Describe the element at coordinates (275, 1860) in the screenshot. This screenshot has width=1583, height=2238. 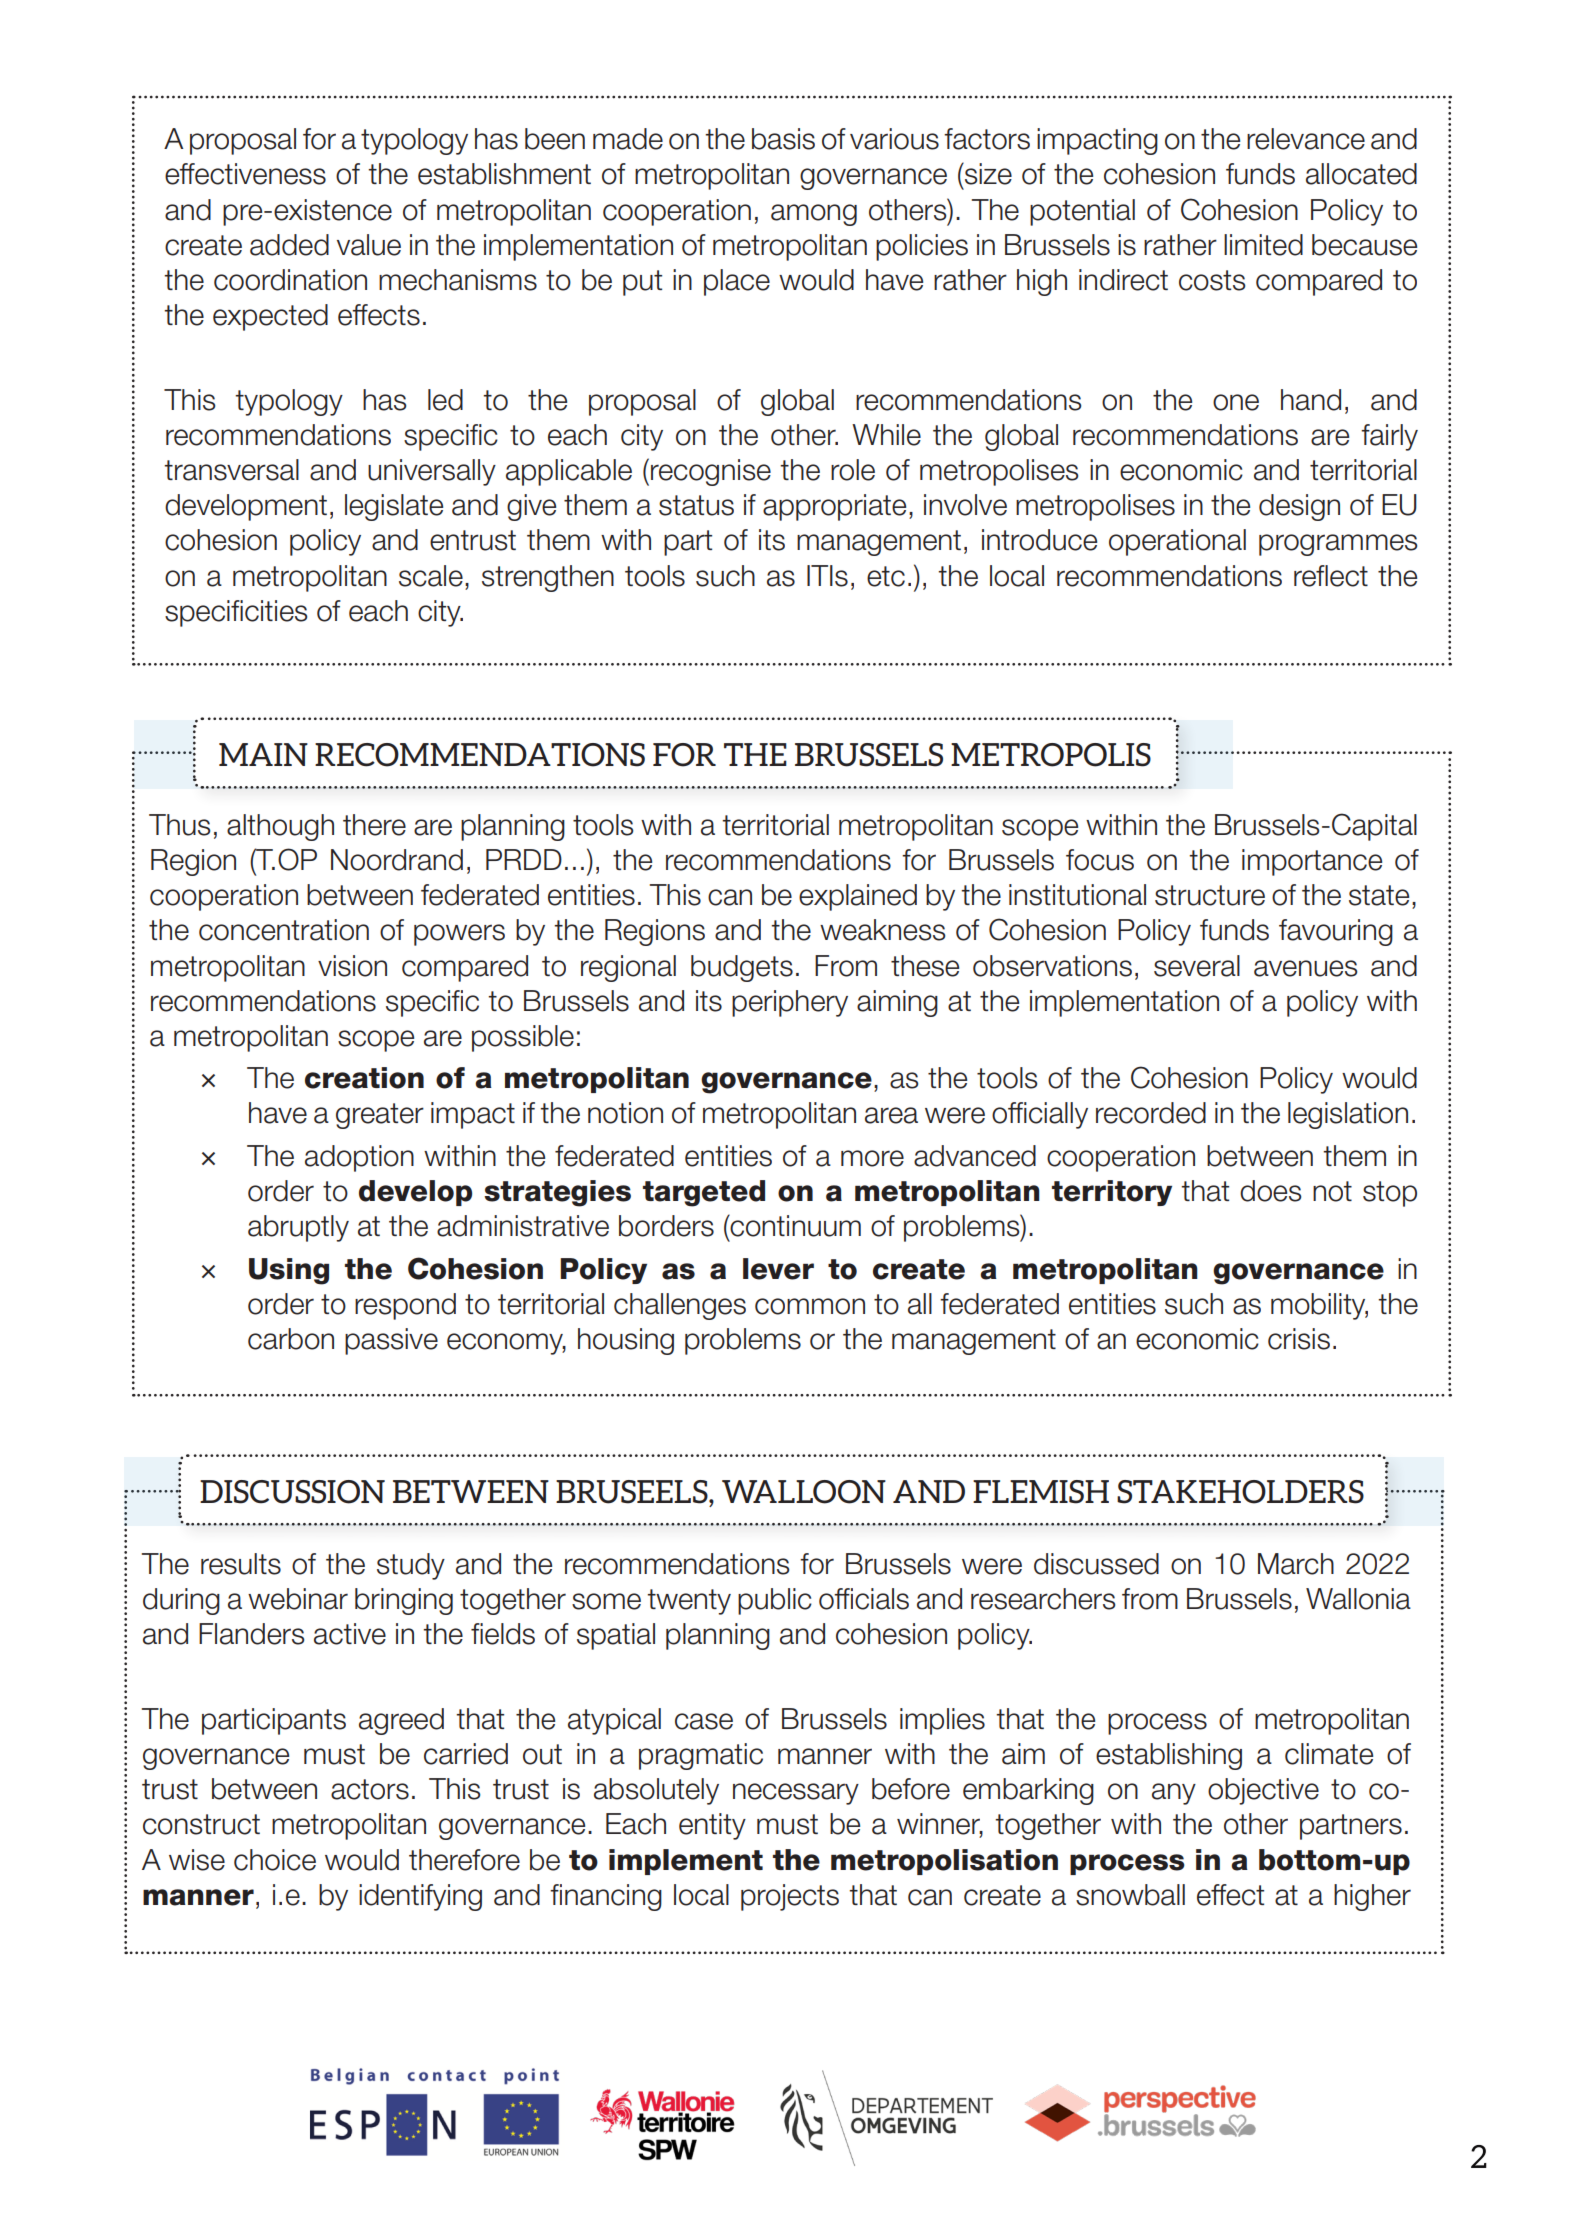
I see `choice` at that location.
